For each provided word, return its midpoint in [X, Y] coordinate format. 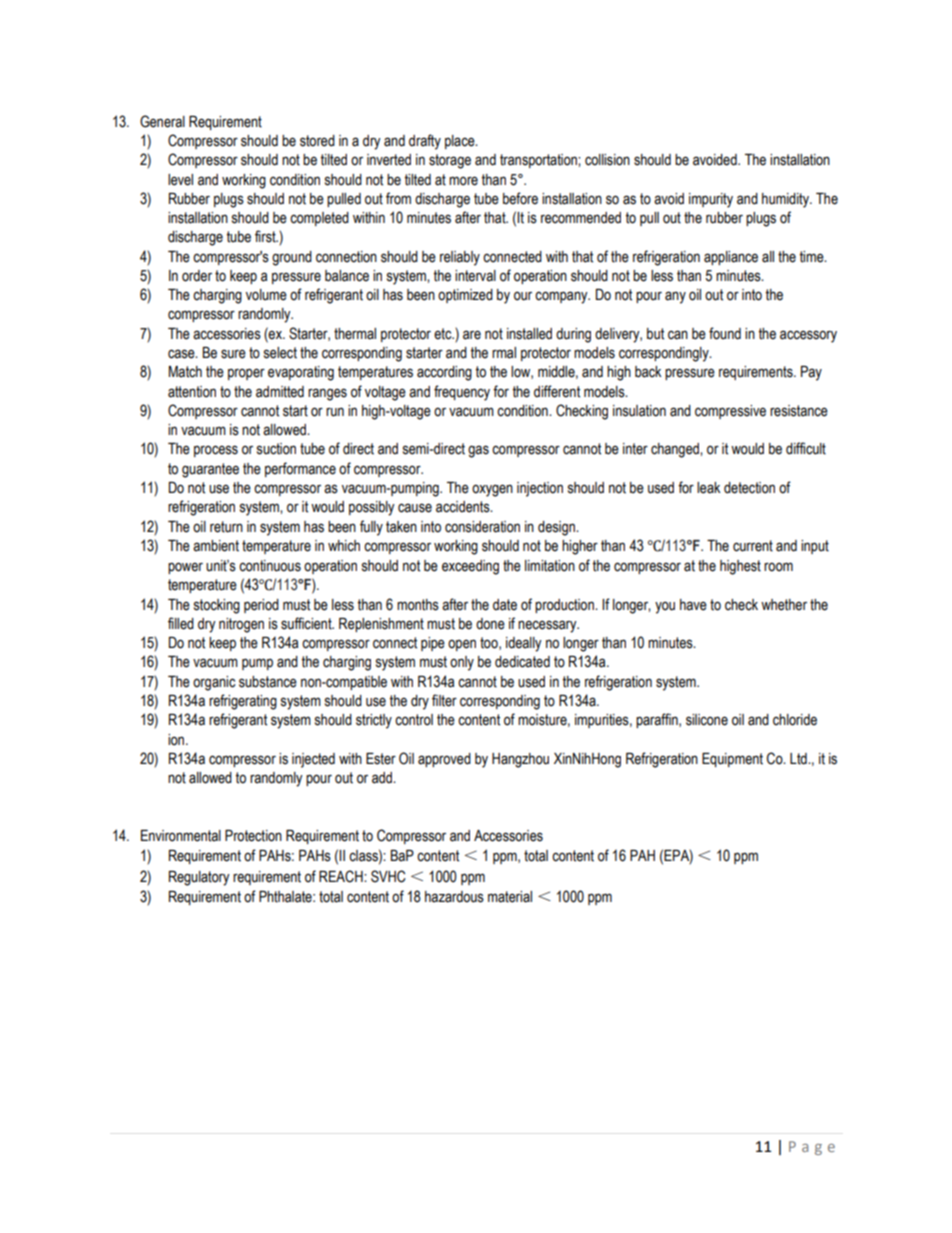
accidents [464, 507]
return [226, 527]
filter [444, 700]
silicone [707, 720]
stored [317, 141]
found [725, 333]
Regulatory [199, 878]
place [461, 142]
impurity [711, 200]
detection [749, 488]
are [472, 335]
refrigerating [243, 702]
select [280, 353]
